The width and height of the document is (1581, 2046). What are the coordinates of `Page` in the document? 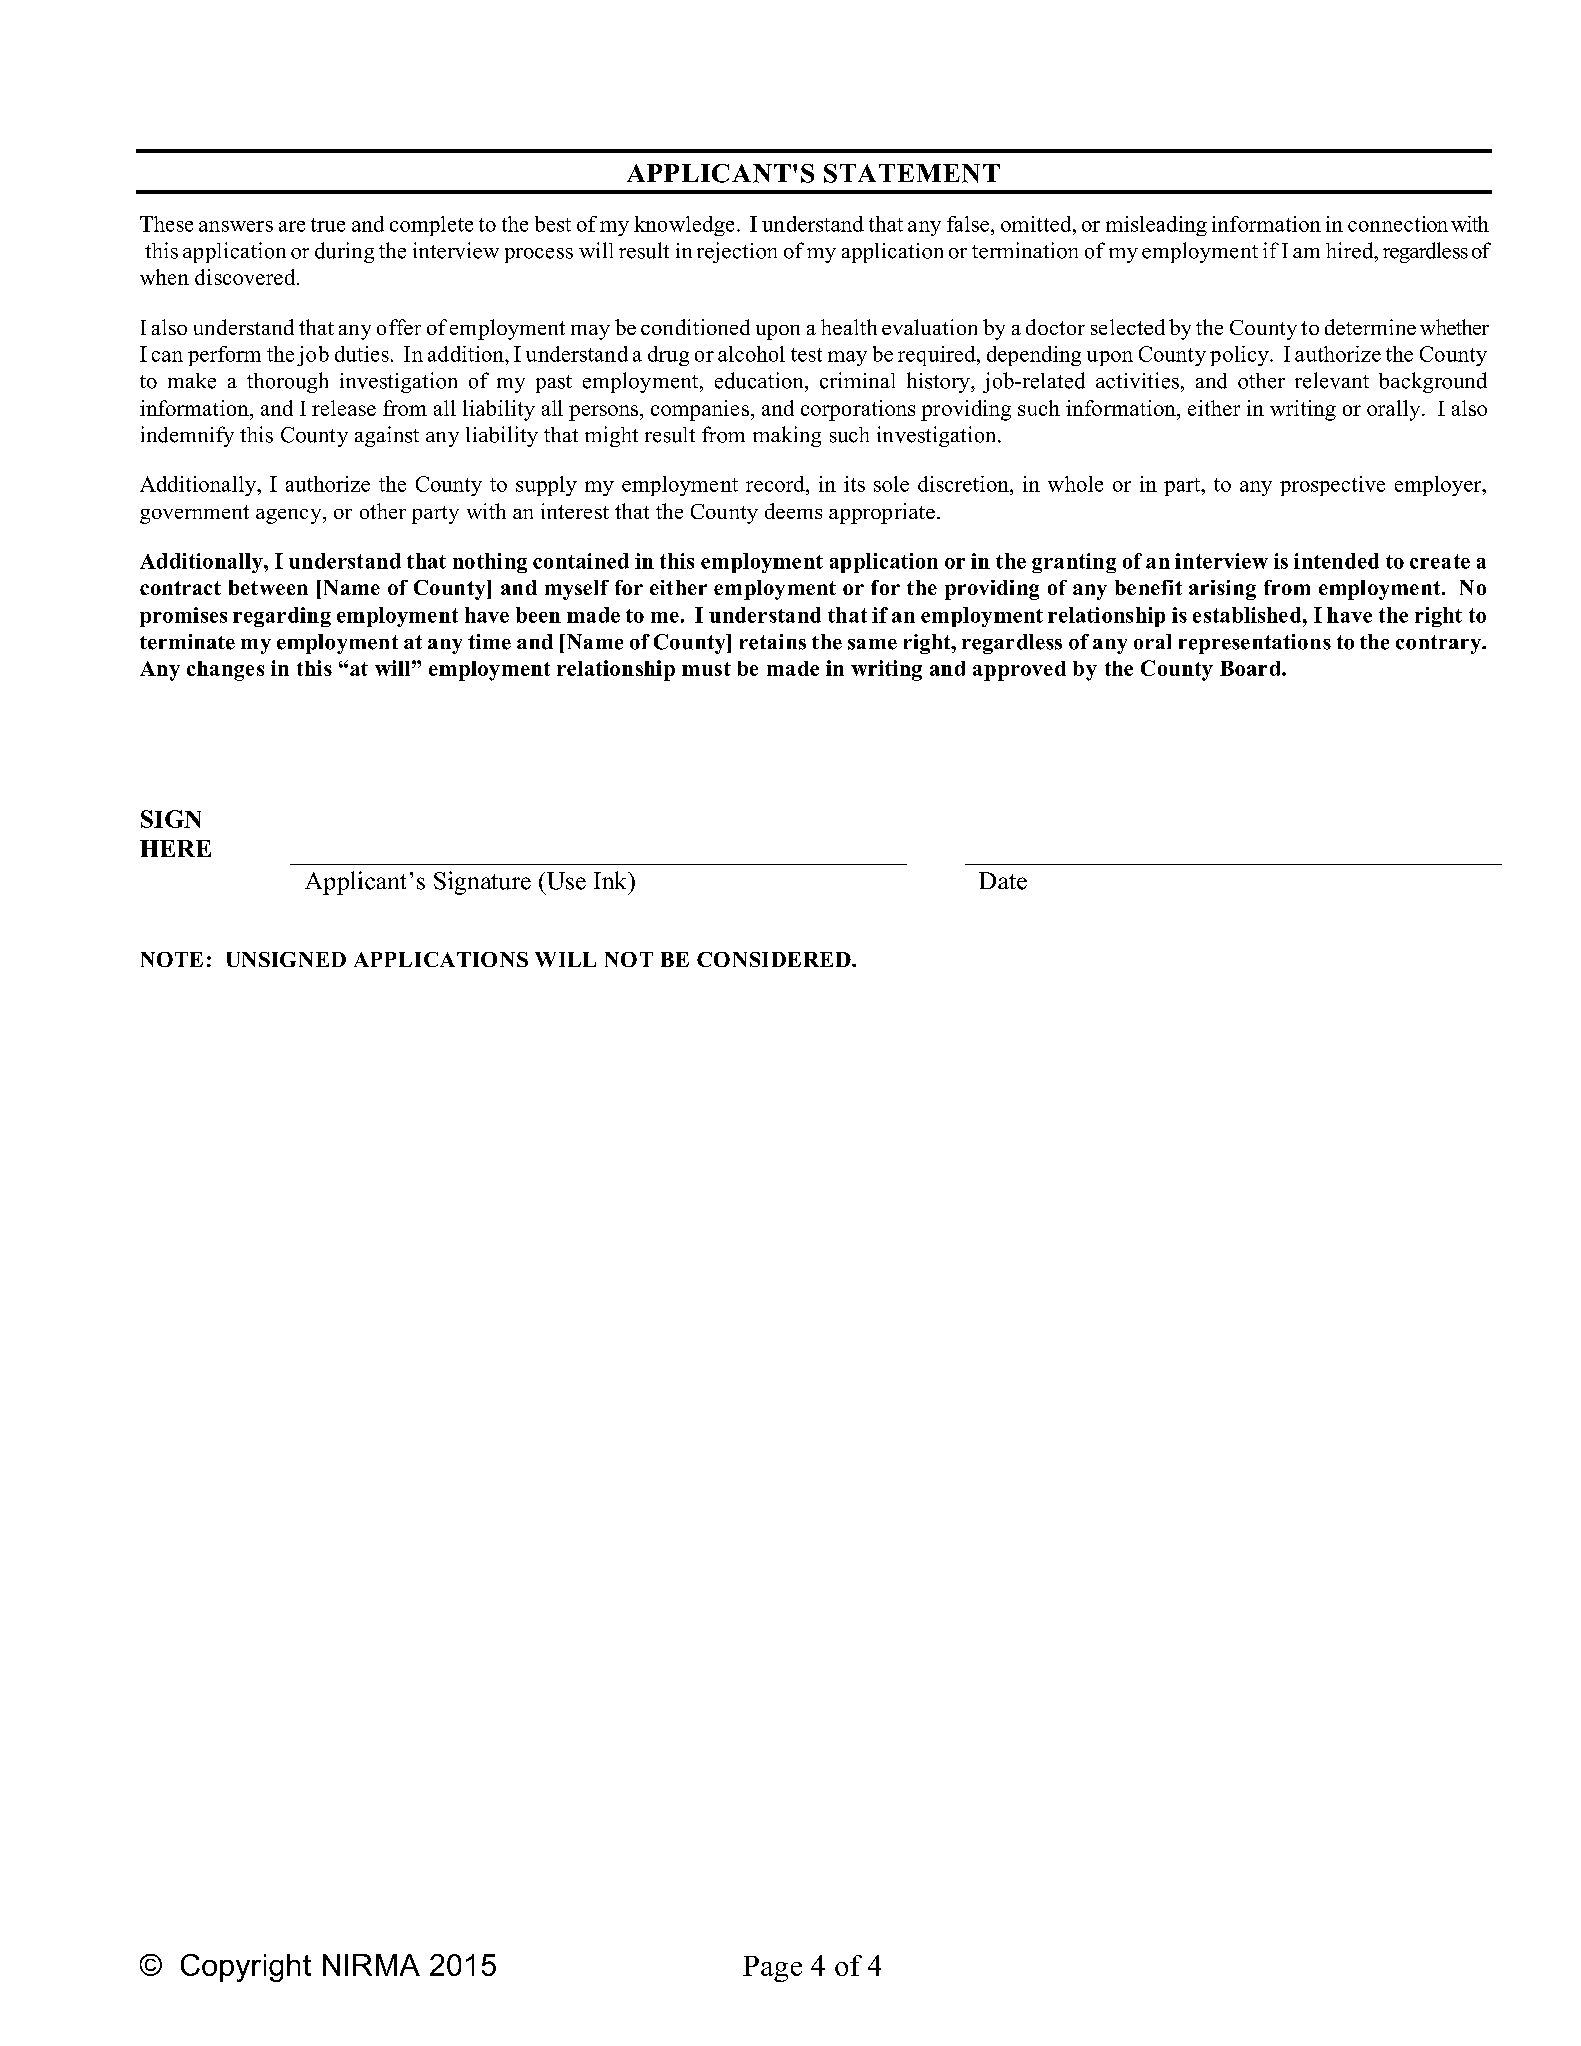 It's located at (772, 1969).
